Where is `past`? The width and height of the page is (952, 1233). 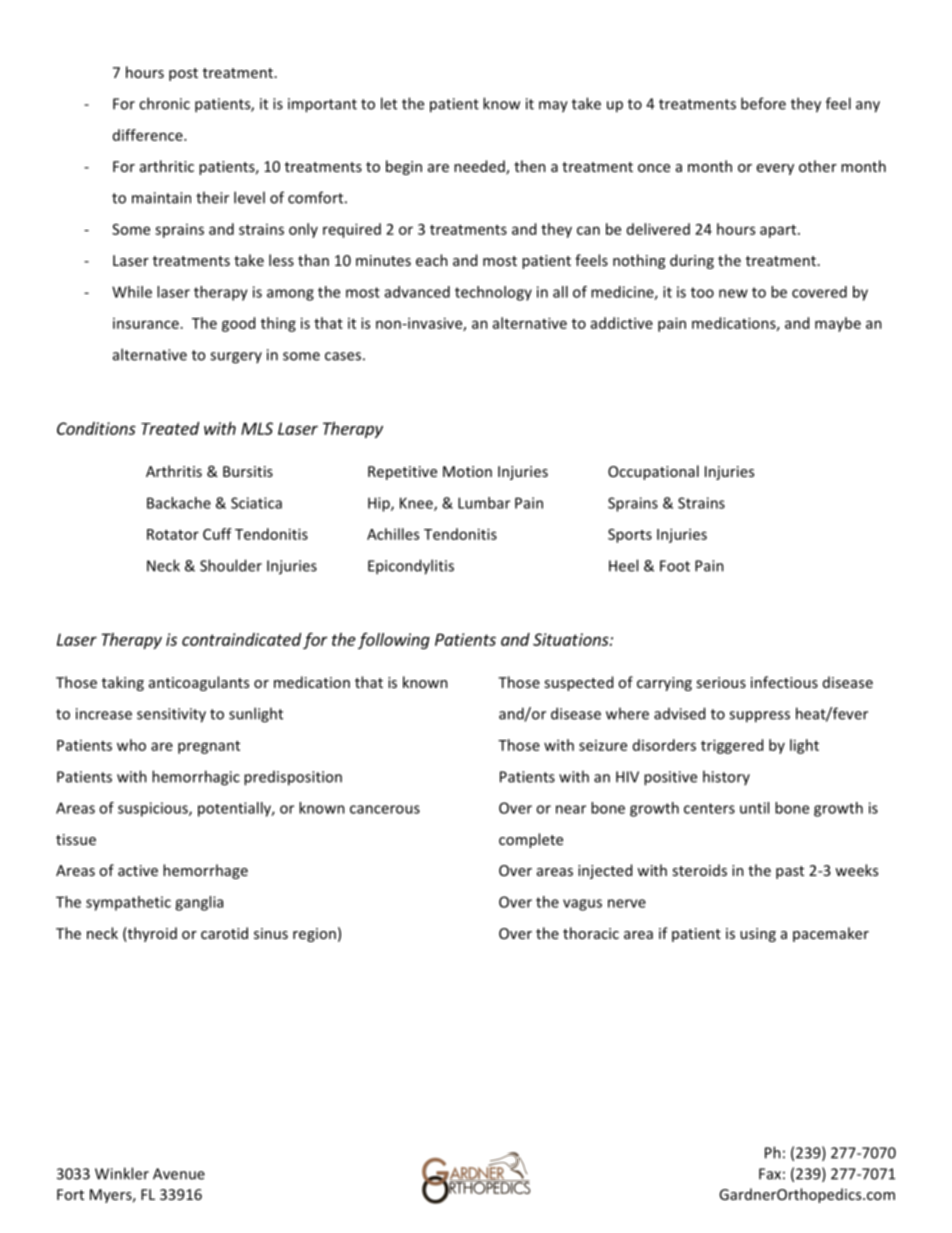 past is located at coordinates (790, 872).
